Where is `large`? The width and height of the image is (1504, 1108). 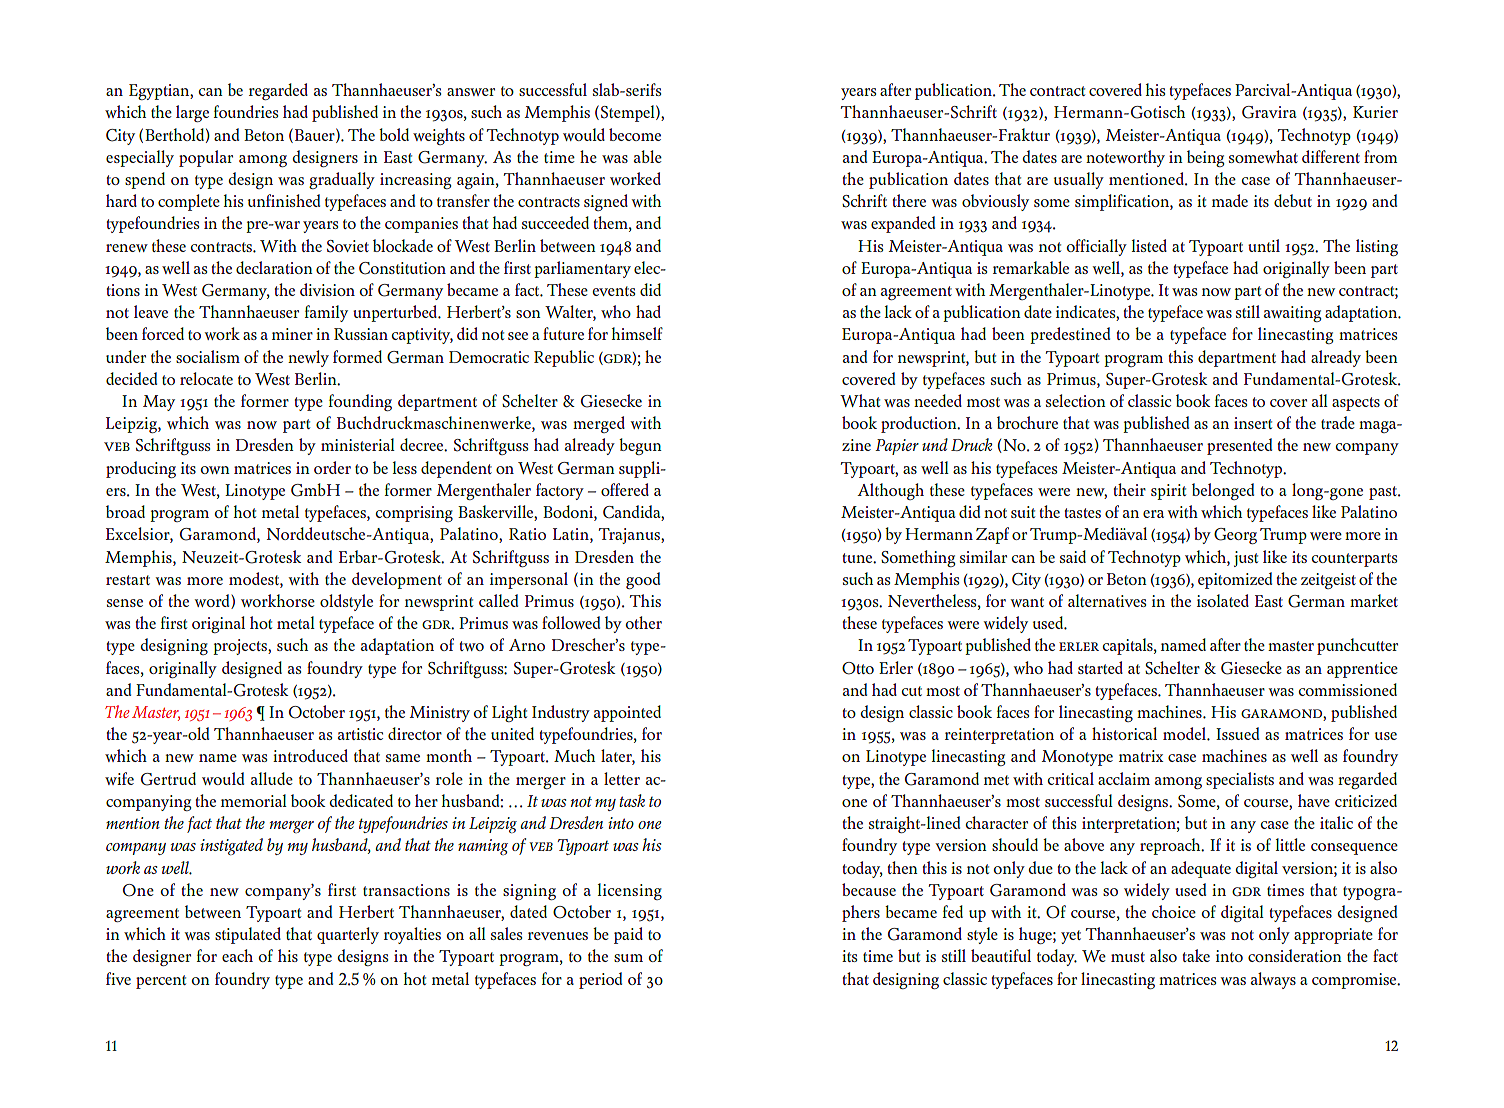 large is located at coordinates (192, 113).
